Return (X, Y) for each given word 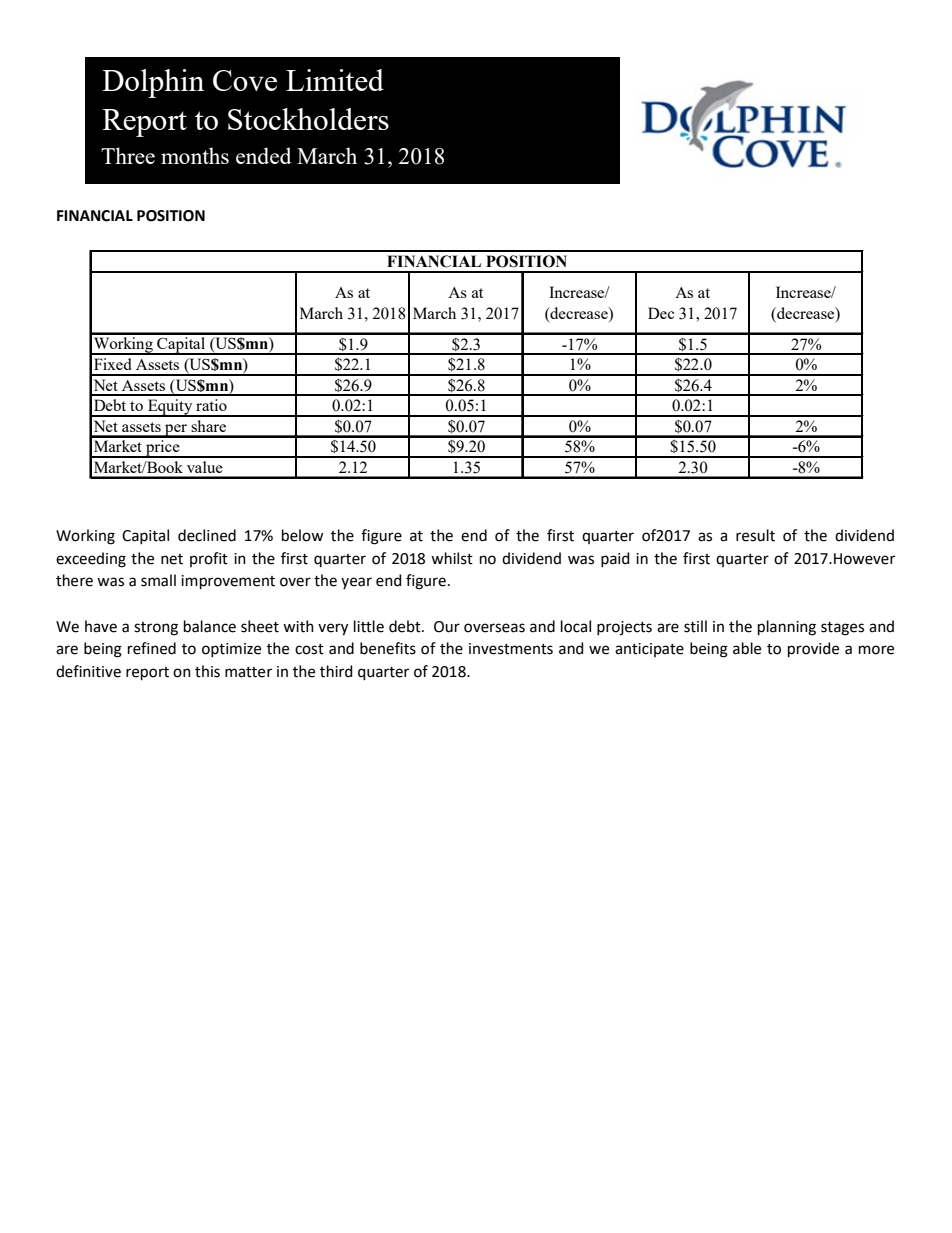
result (755, 535)
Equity (170, 408)
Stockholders (308, 119)
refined (152, 648)
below (303, 535)
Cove (245, 80)
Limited (335, 80)
